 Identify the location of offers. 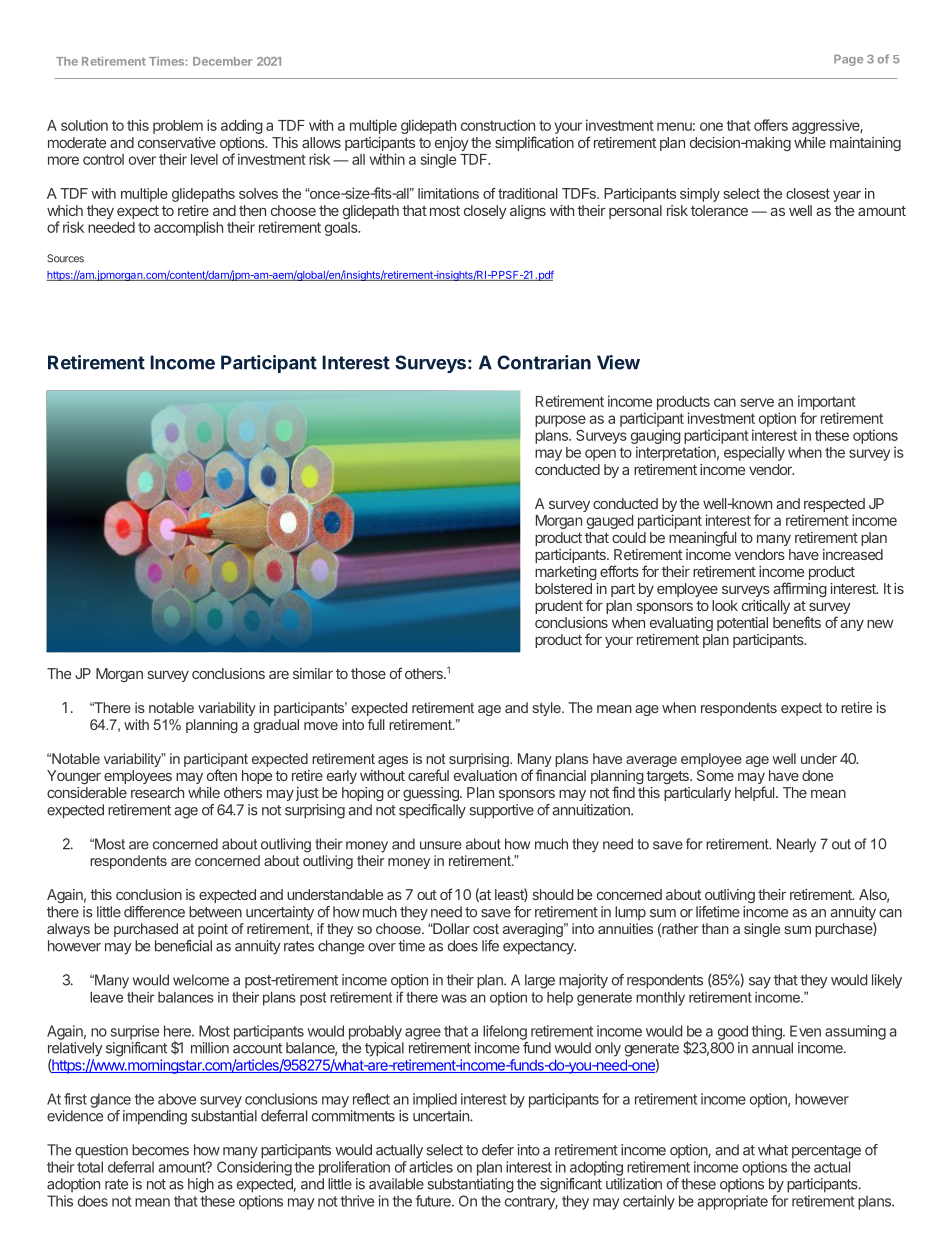
(771, 125).
